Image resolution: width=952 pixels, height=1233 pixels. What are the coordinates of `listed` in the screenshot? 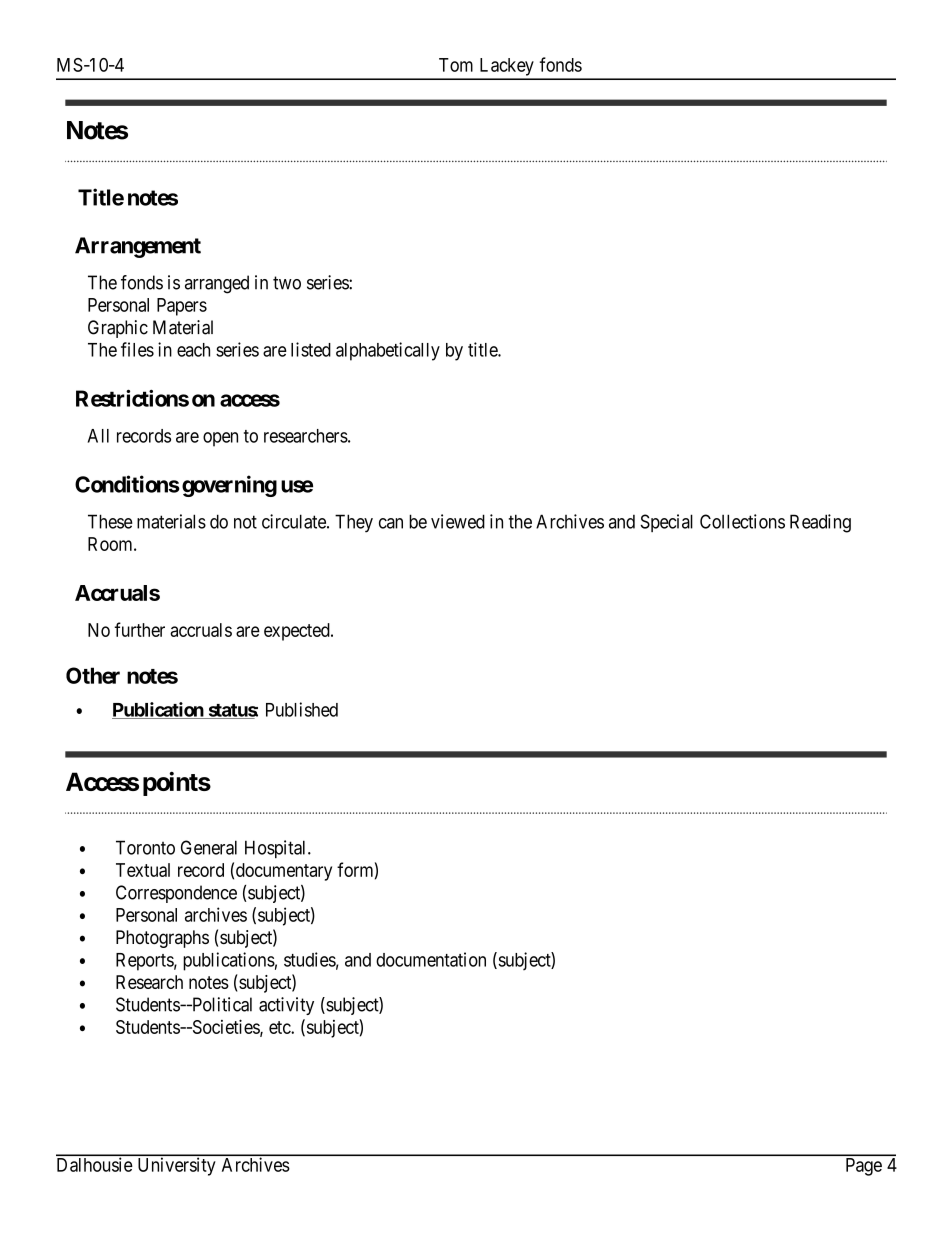 It's located at (311, 349).
